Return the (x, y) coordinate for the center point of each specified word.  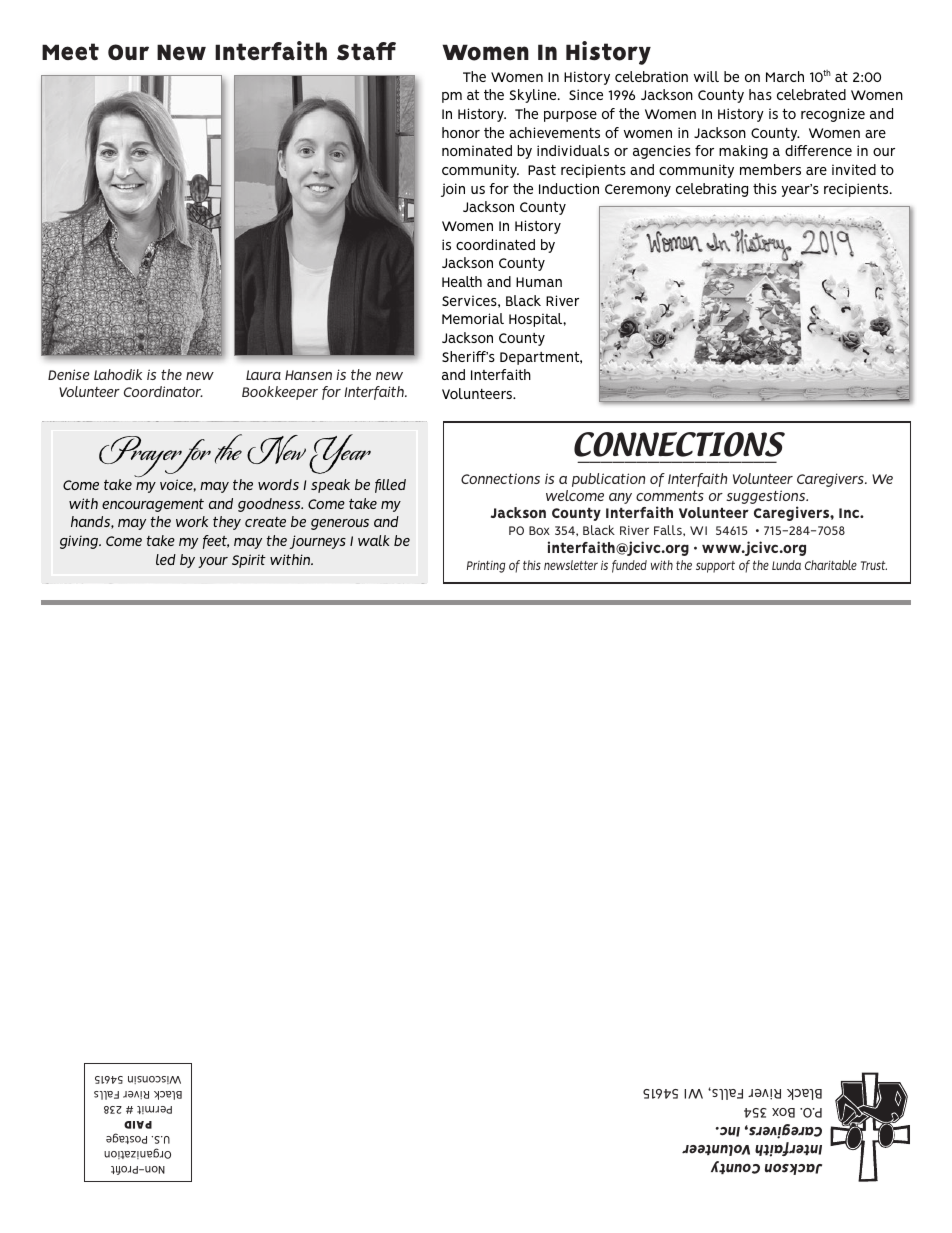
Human (539, 282)
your (213, 562)
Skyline (534, 96)
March (785, 76)
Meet (70, 51)
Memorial (473, 318)
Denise (69, 374)
